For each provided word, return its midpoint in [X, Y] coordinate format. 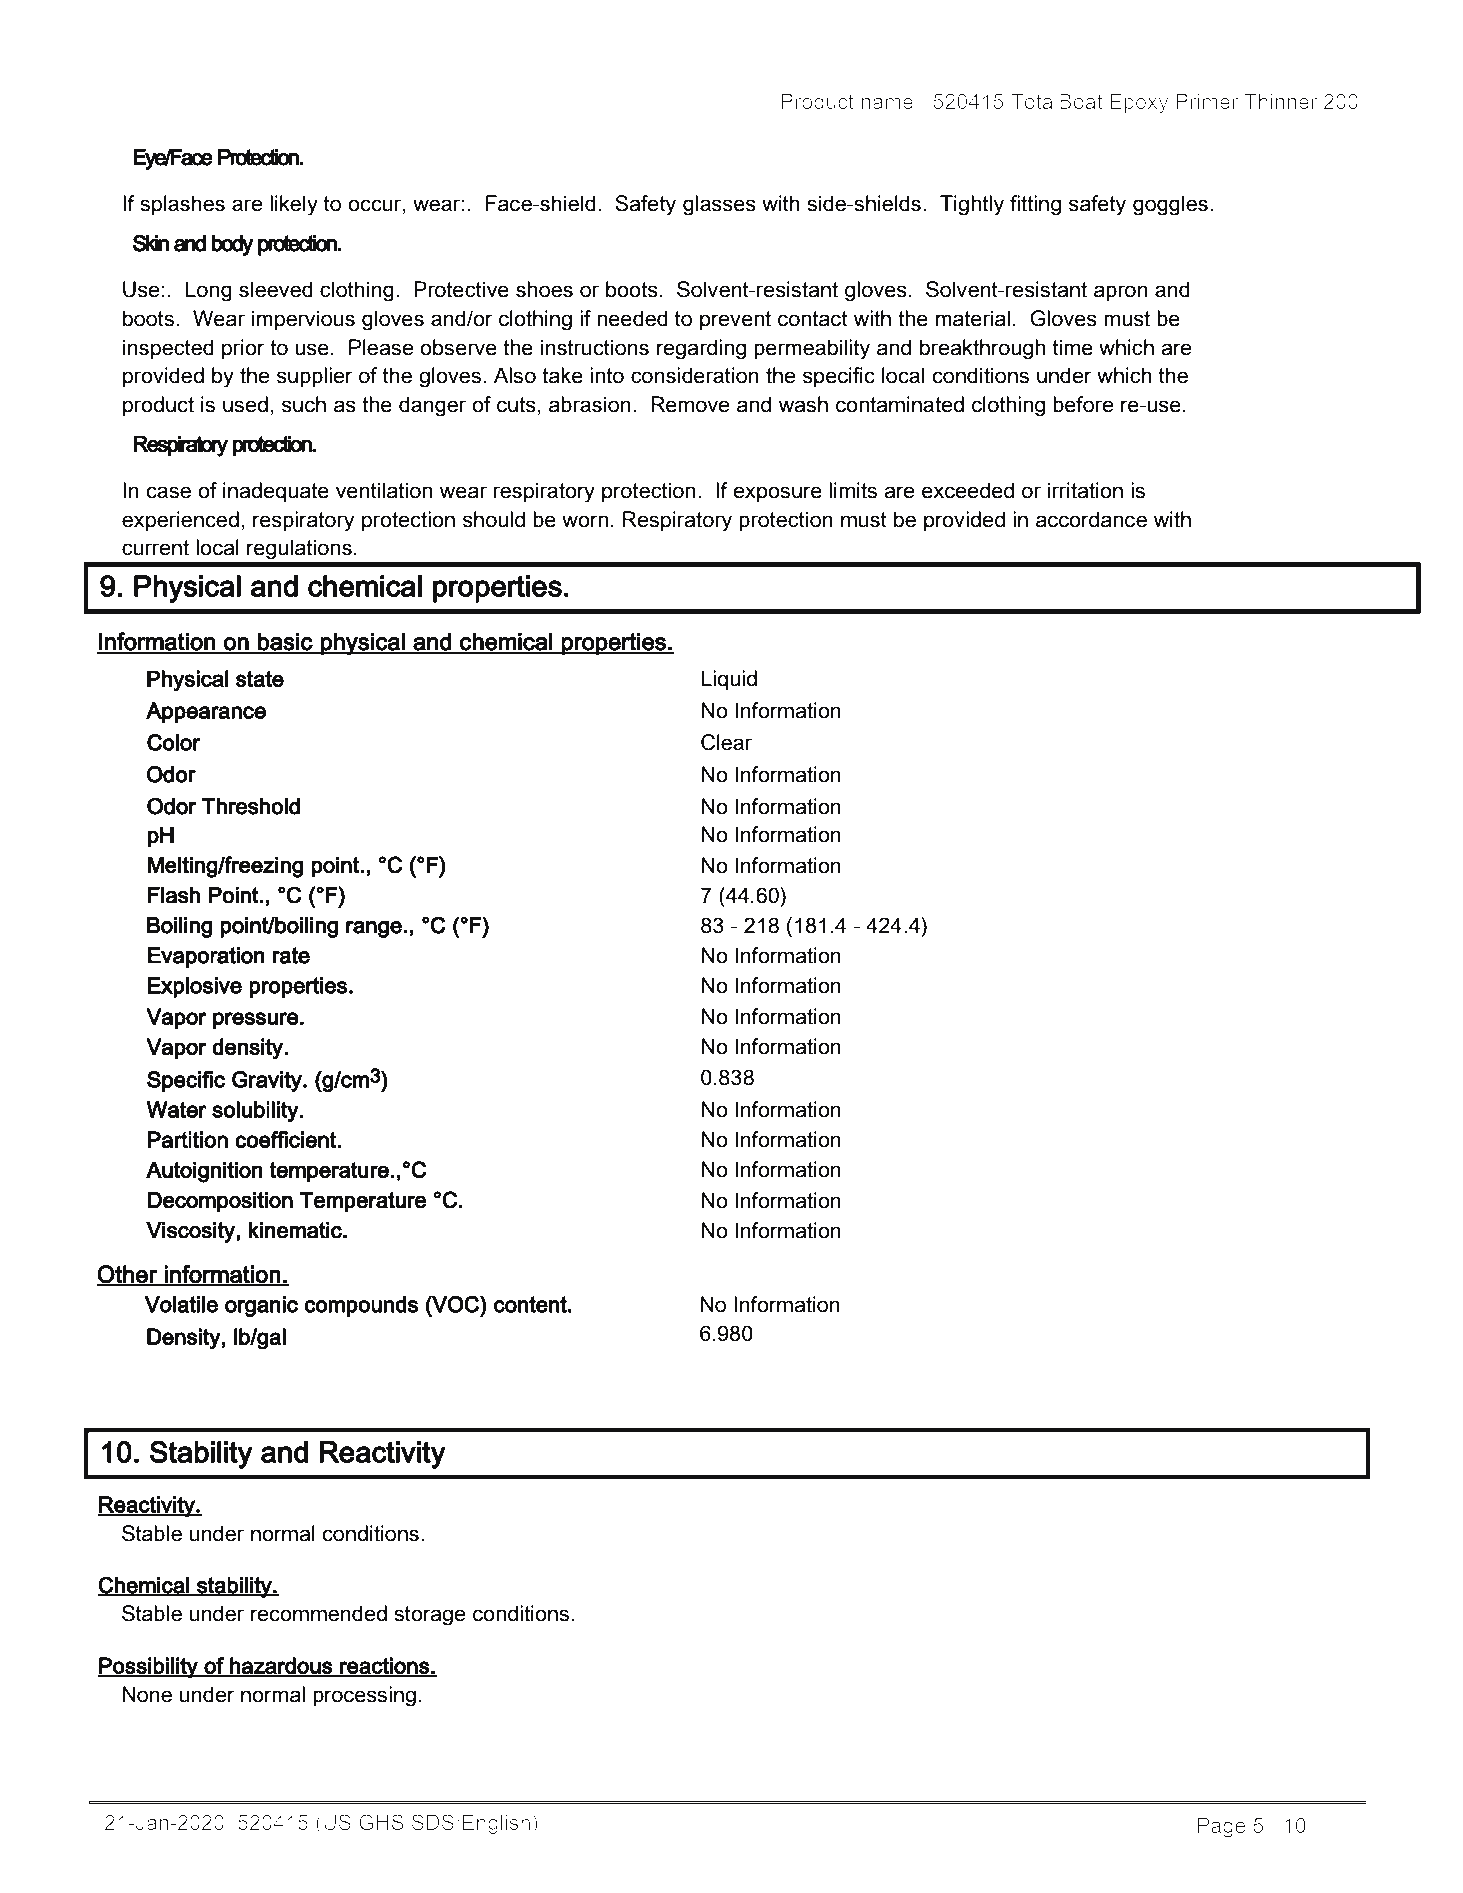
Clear [726, 742]
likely [294, 205]
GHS [381, 1822]
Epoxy [1139, 103]
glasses [719, 205]
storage [430, 1616]
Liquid [729, 680]
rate [291, 955]
